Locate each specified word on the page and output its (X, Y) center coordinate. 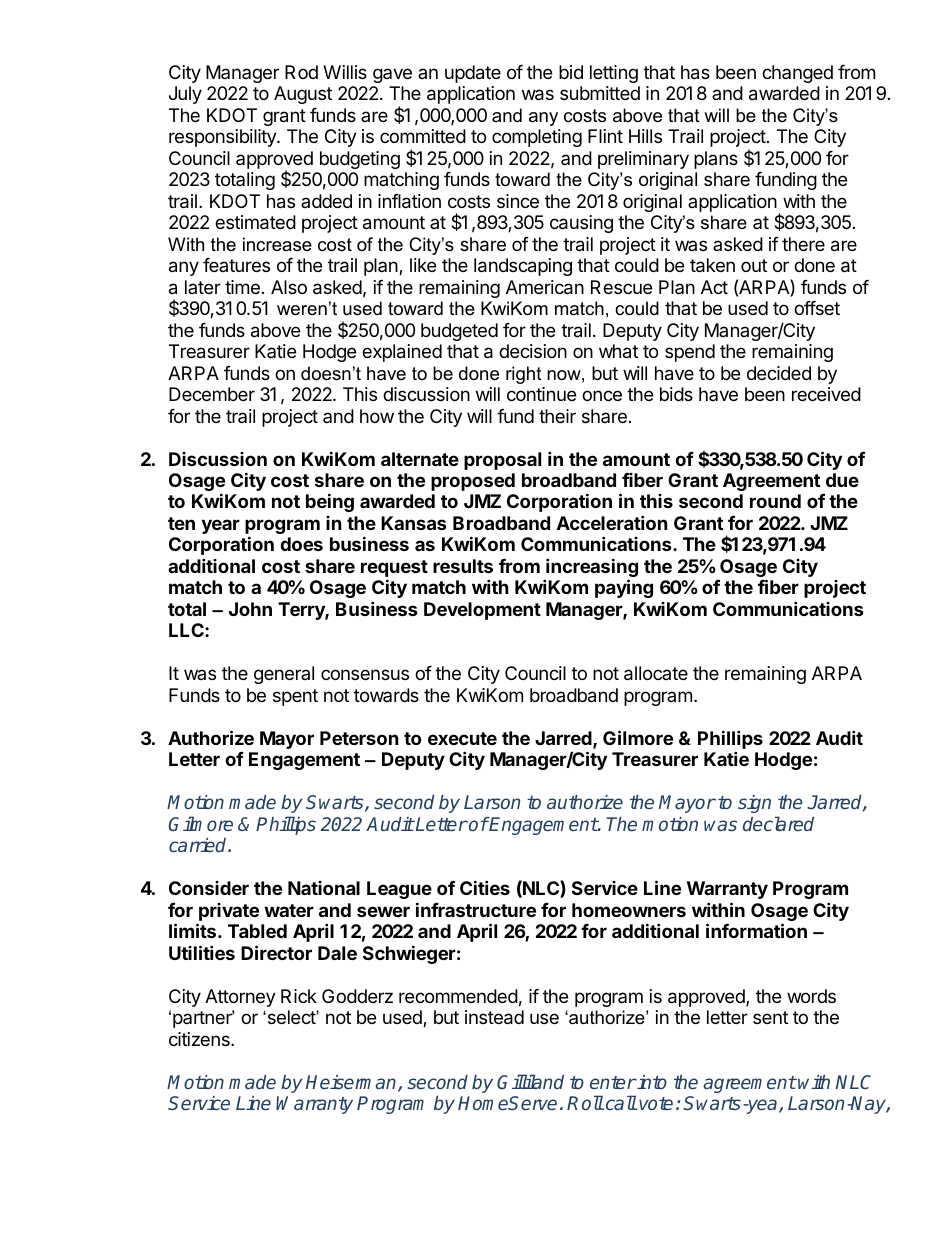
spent (295, 697)
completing (537, 138)
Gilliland (530, 1081)
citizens (200, 1039)
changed (797, 74)
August (303, 95)
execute (462, 738)
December (212, 394)
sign (754, 804)
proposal (502, 461)
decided (779, 373)
